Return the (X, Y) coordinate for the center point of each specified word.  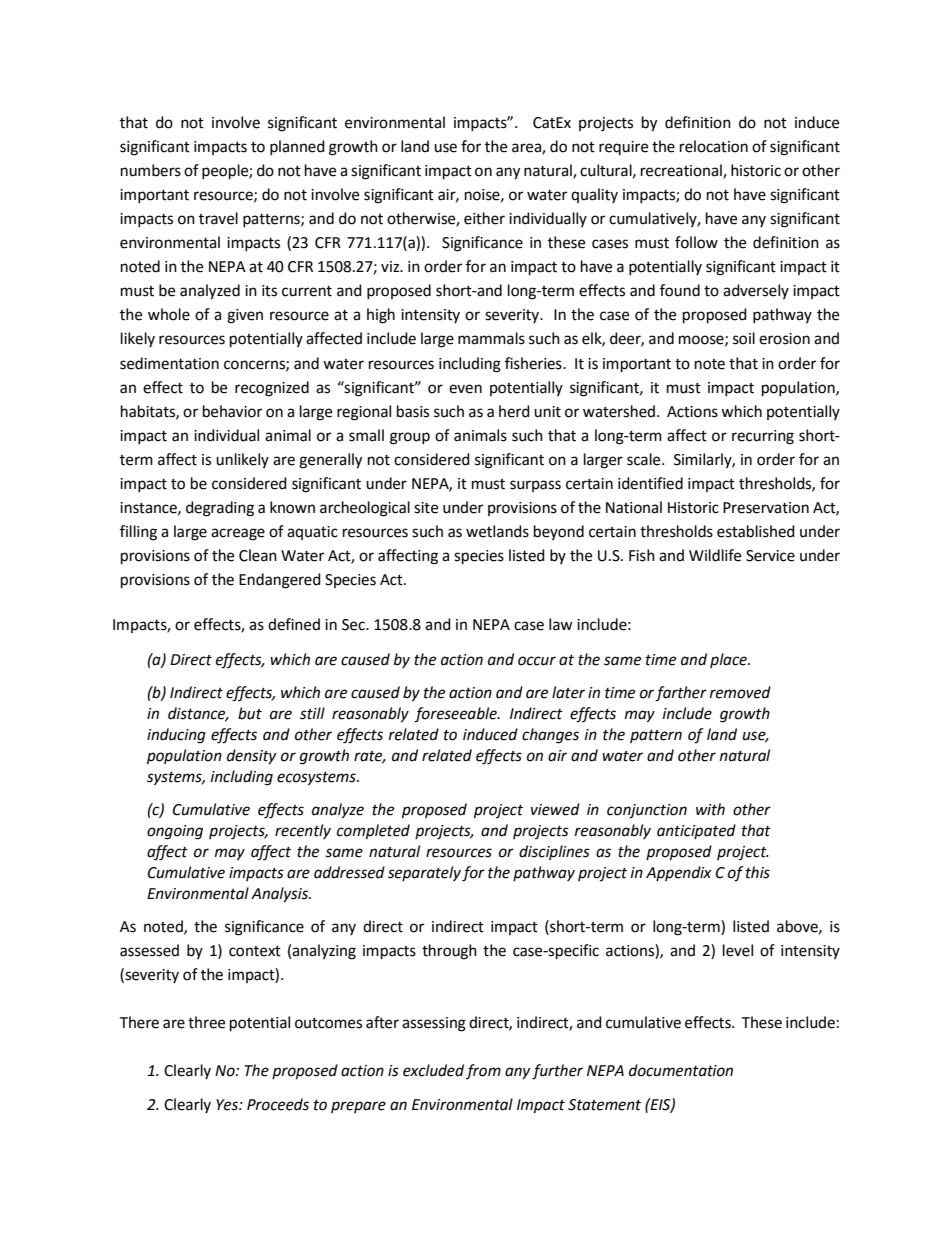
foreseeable (456, 715)
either (484, 218)
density (251, 756)
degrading (220, 509)
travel (218, 218)
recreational (682, 171)
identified (650, 483)
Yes (228, 1105)
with (710, 809)
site (426, 508)
